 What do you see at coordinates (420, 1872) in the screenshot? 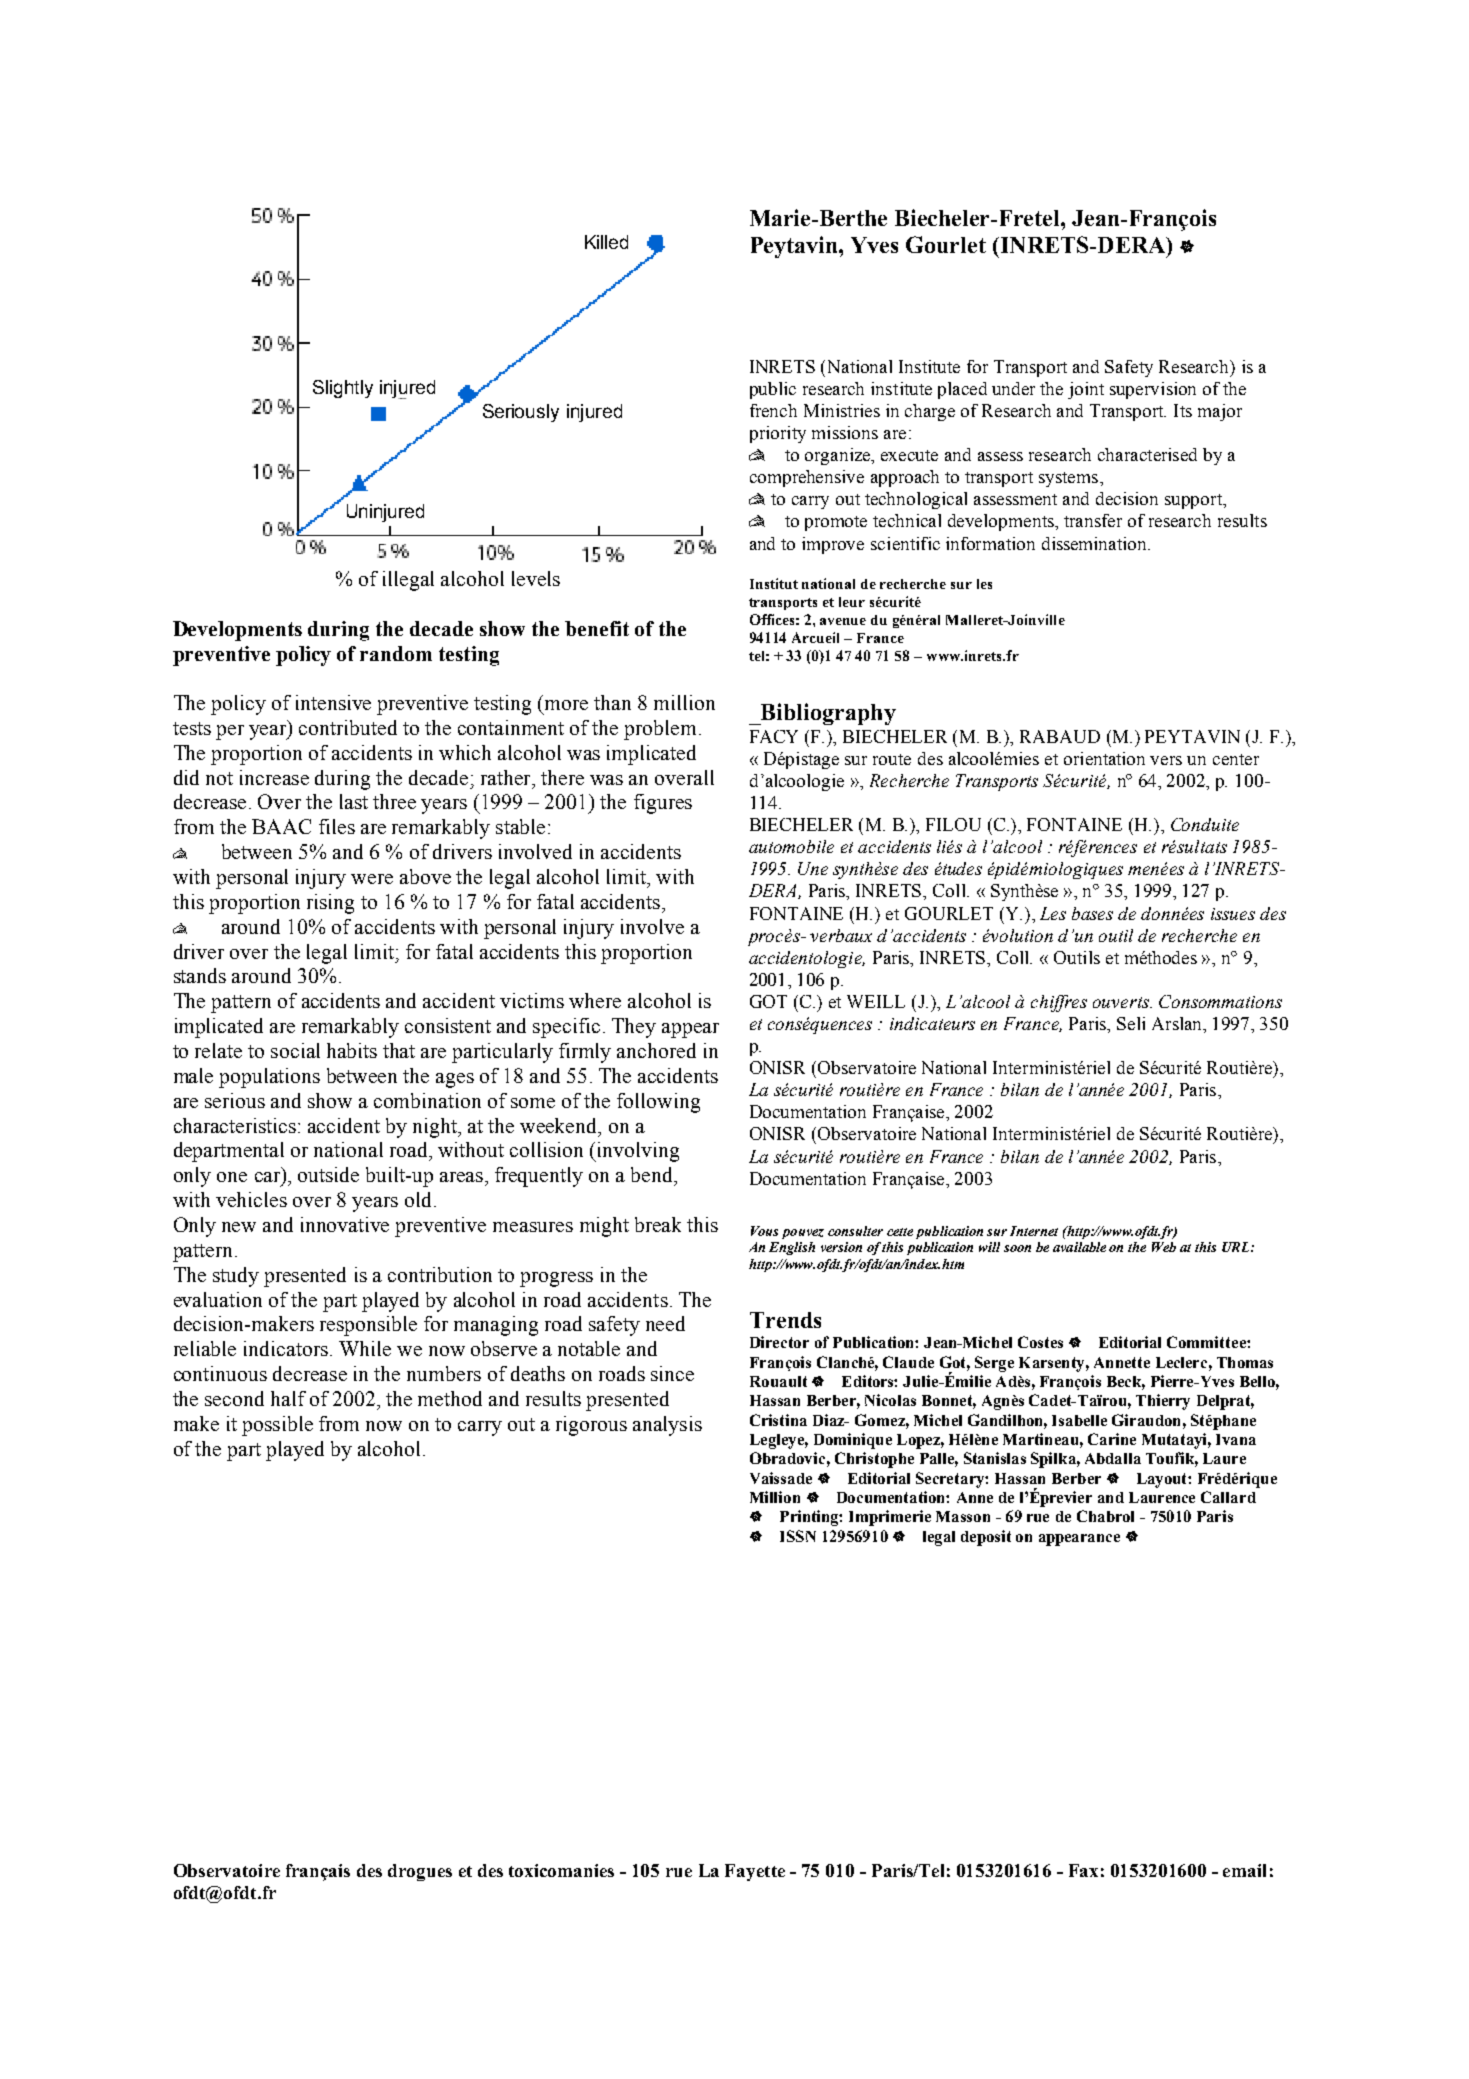
I see `drogues` at bounding box center [420, 1872].
